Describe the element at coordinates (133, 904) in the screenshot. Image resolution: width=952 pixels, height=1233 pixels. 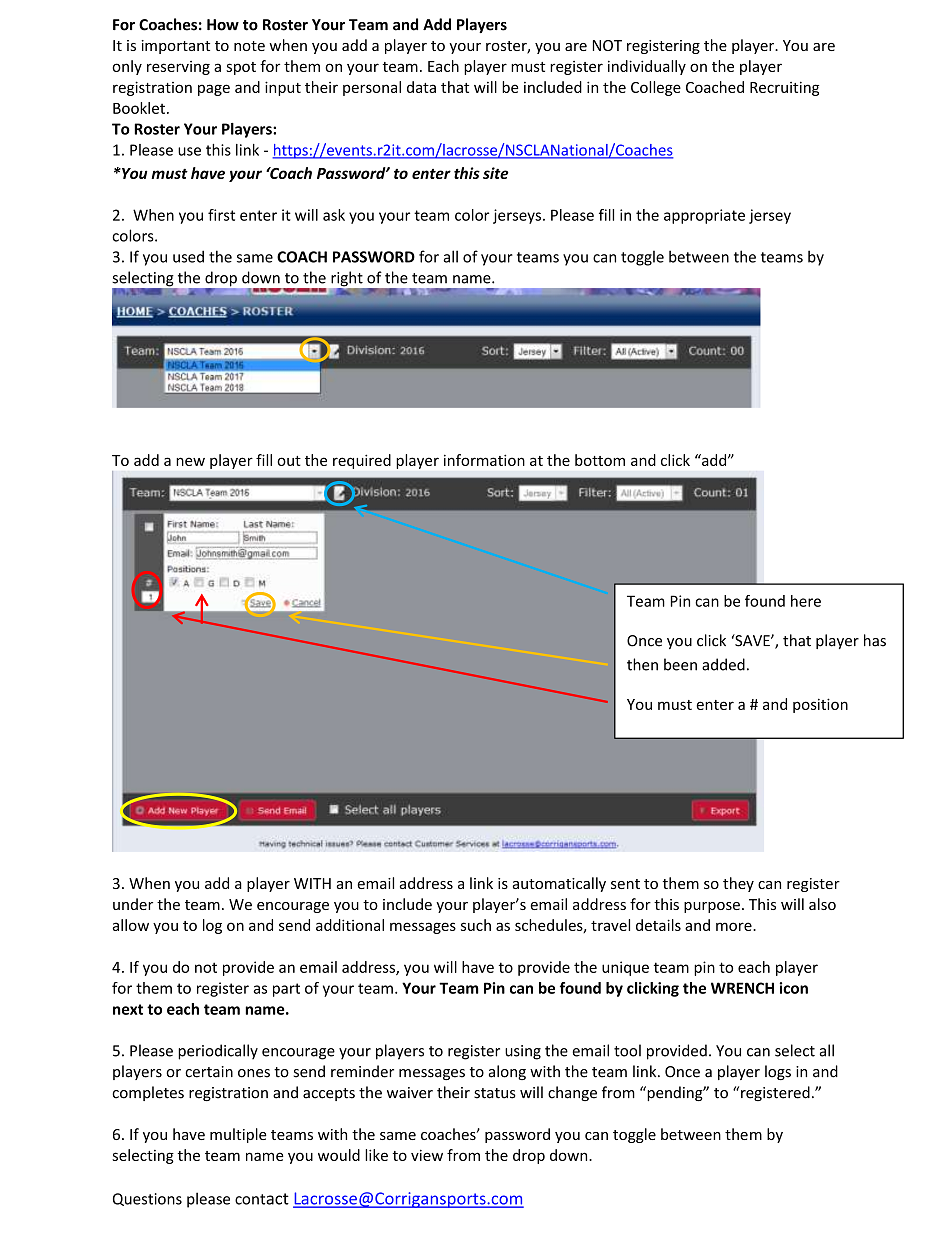
I see `under` at that location.
